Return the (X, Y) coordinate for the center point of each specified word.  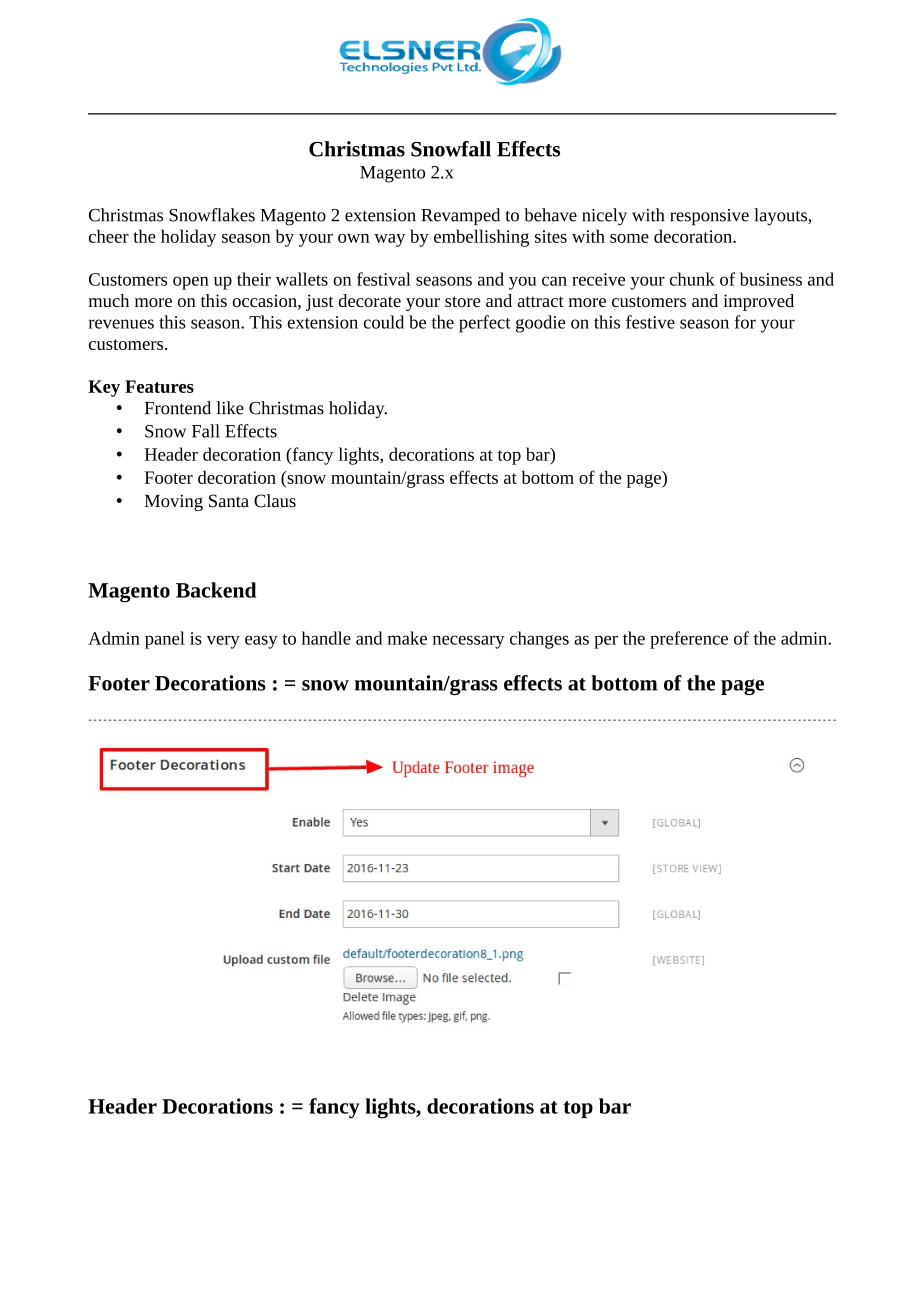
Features (159, 386)
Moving (174, 502)
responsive (709, 217)
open (191, 283)
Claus (275, 501)
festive (650, 322)
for (745, 322)
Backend (216, 590)
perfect (485, 324)
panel (165, 640)
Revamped (460, 216)
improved (758, 302)
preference (689, 640)
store (463, 301)
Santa (229, 501)
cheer (109, 236)
